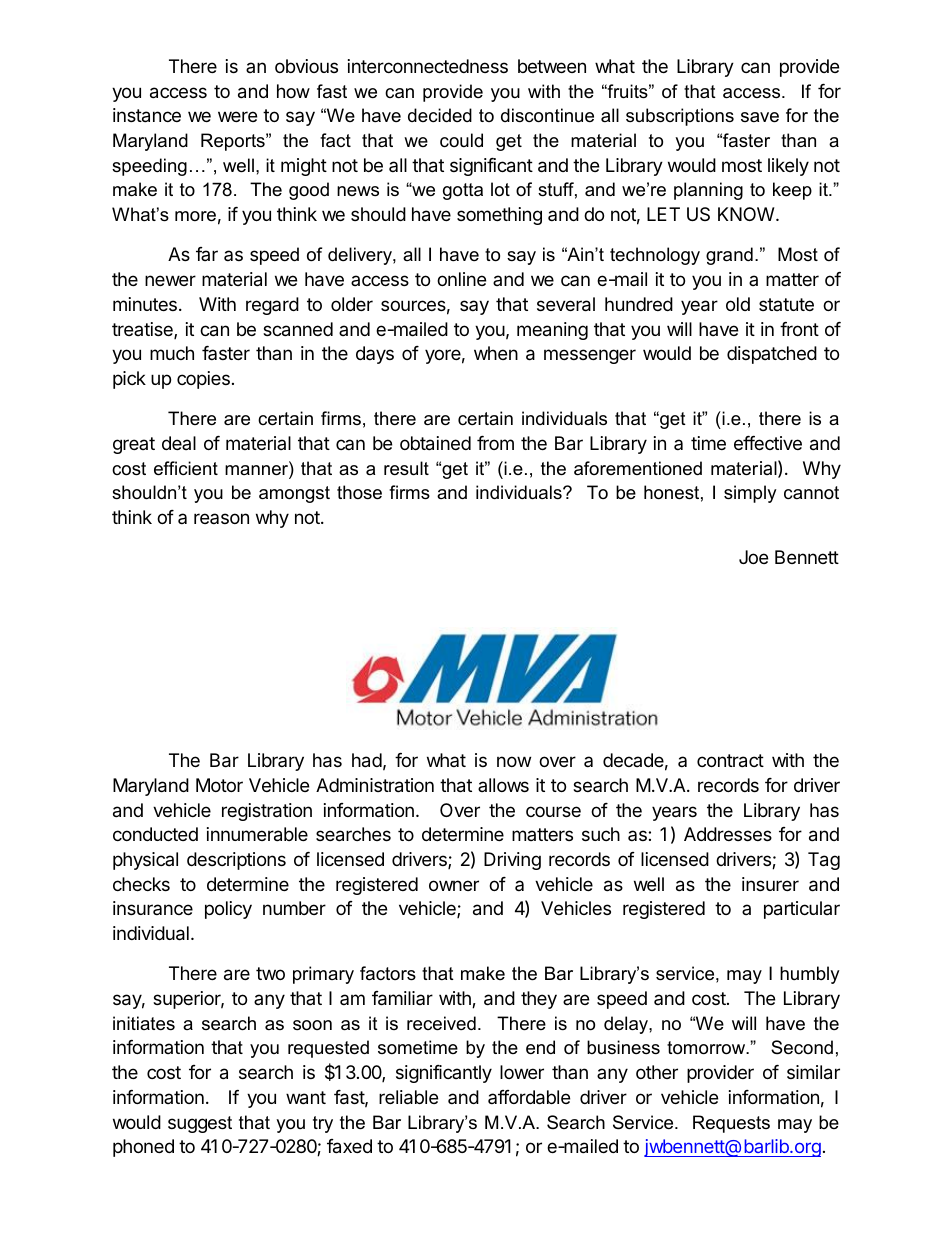 The width and height of the screenshot is (952, 1233). I want to click on affordable, so click(529, 1097).
